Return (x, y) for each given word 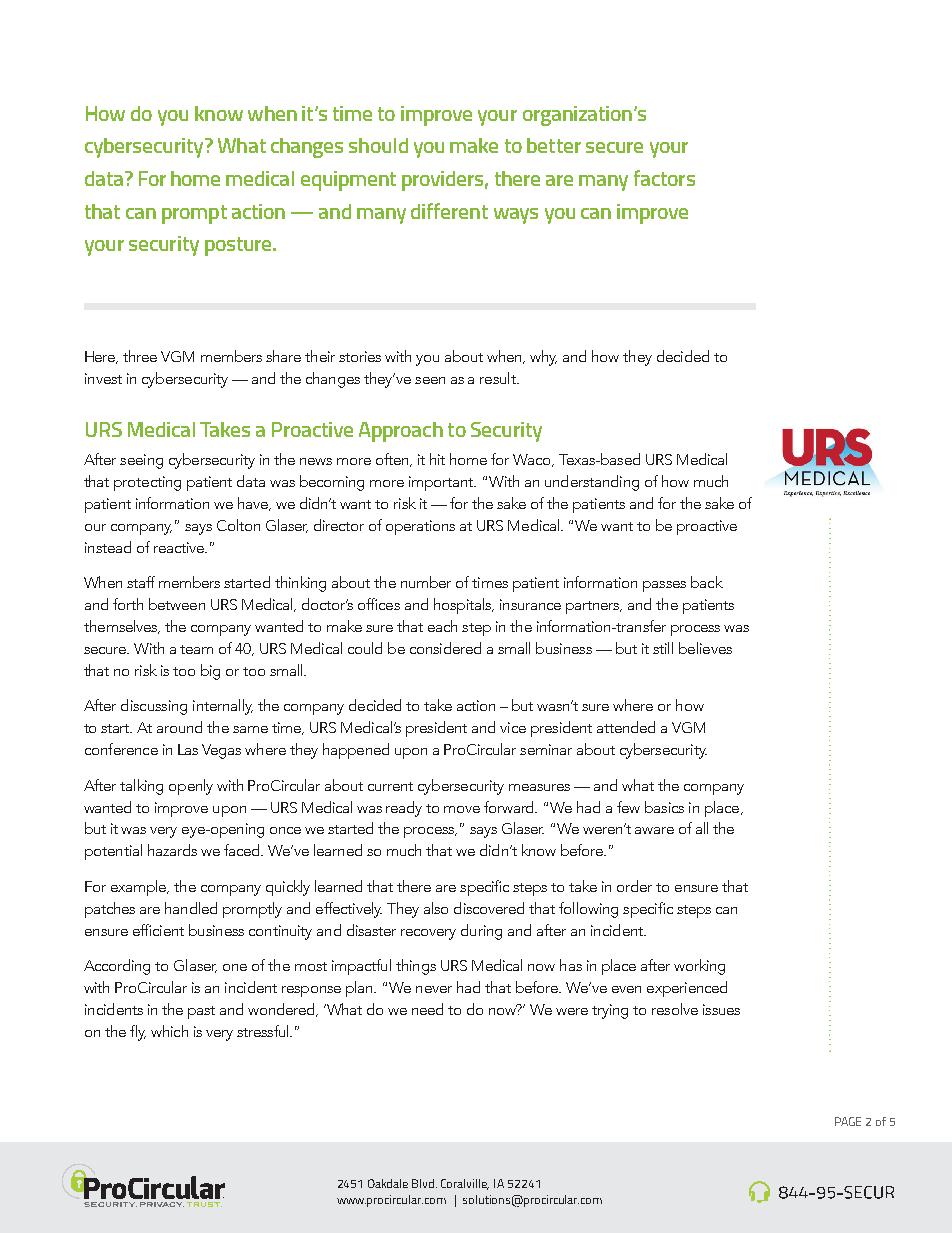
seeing (141, 461)
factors (664, 178)
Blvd (424, 1183)
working (699, 967)
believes (705, 648)
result (499, 378)
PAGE (848, 1121)
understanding (592, 483)
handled (191, 908)
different (449, 211)
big (210, 672)
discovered (489, 908)
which (169, 1031)
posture (239, 246)
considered (445, 648)
